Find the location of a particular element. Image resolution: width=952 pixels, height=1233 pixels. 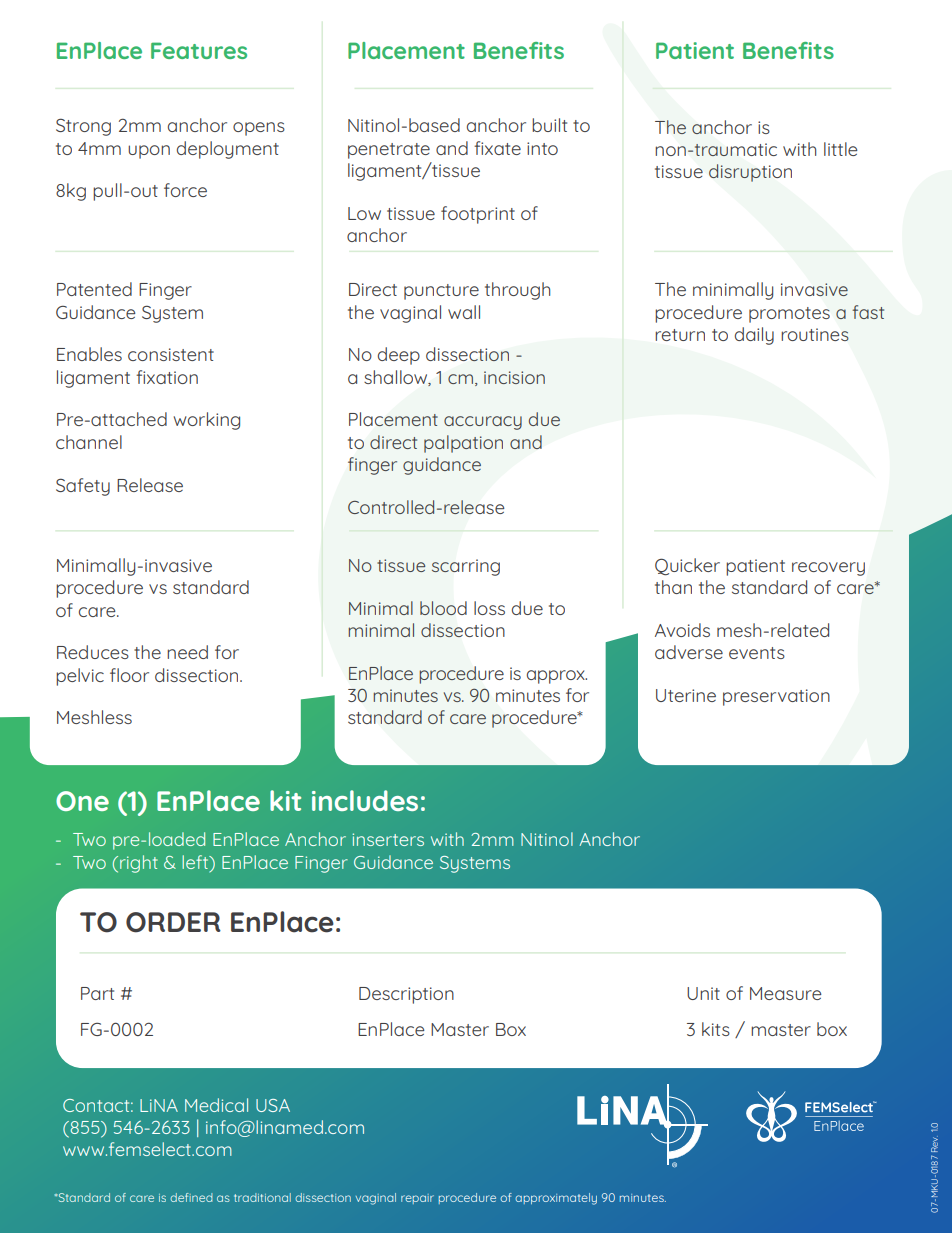

working is located at coordinates (207, 421).
